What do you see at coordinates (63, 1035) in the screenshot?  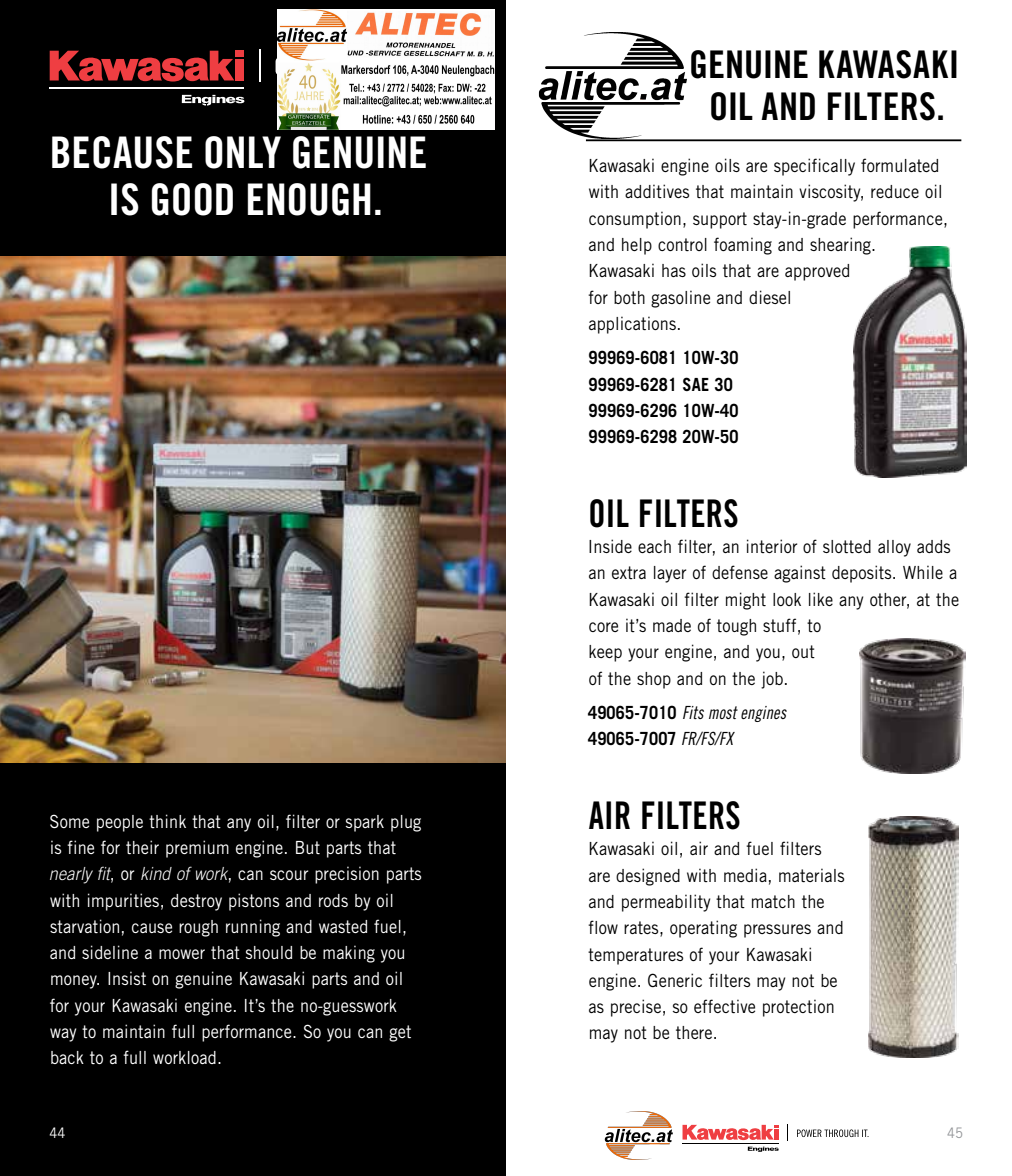 I see `way` at bounding box center [63, 1035].
